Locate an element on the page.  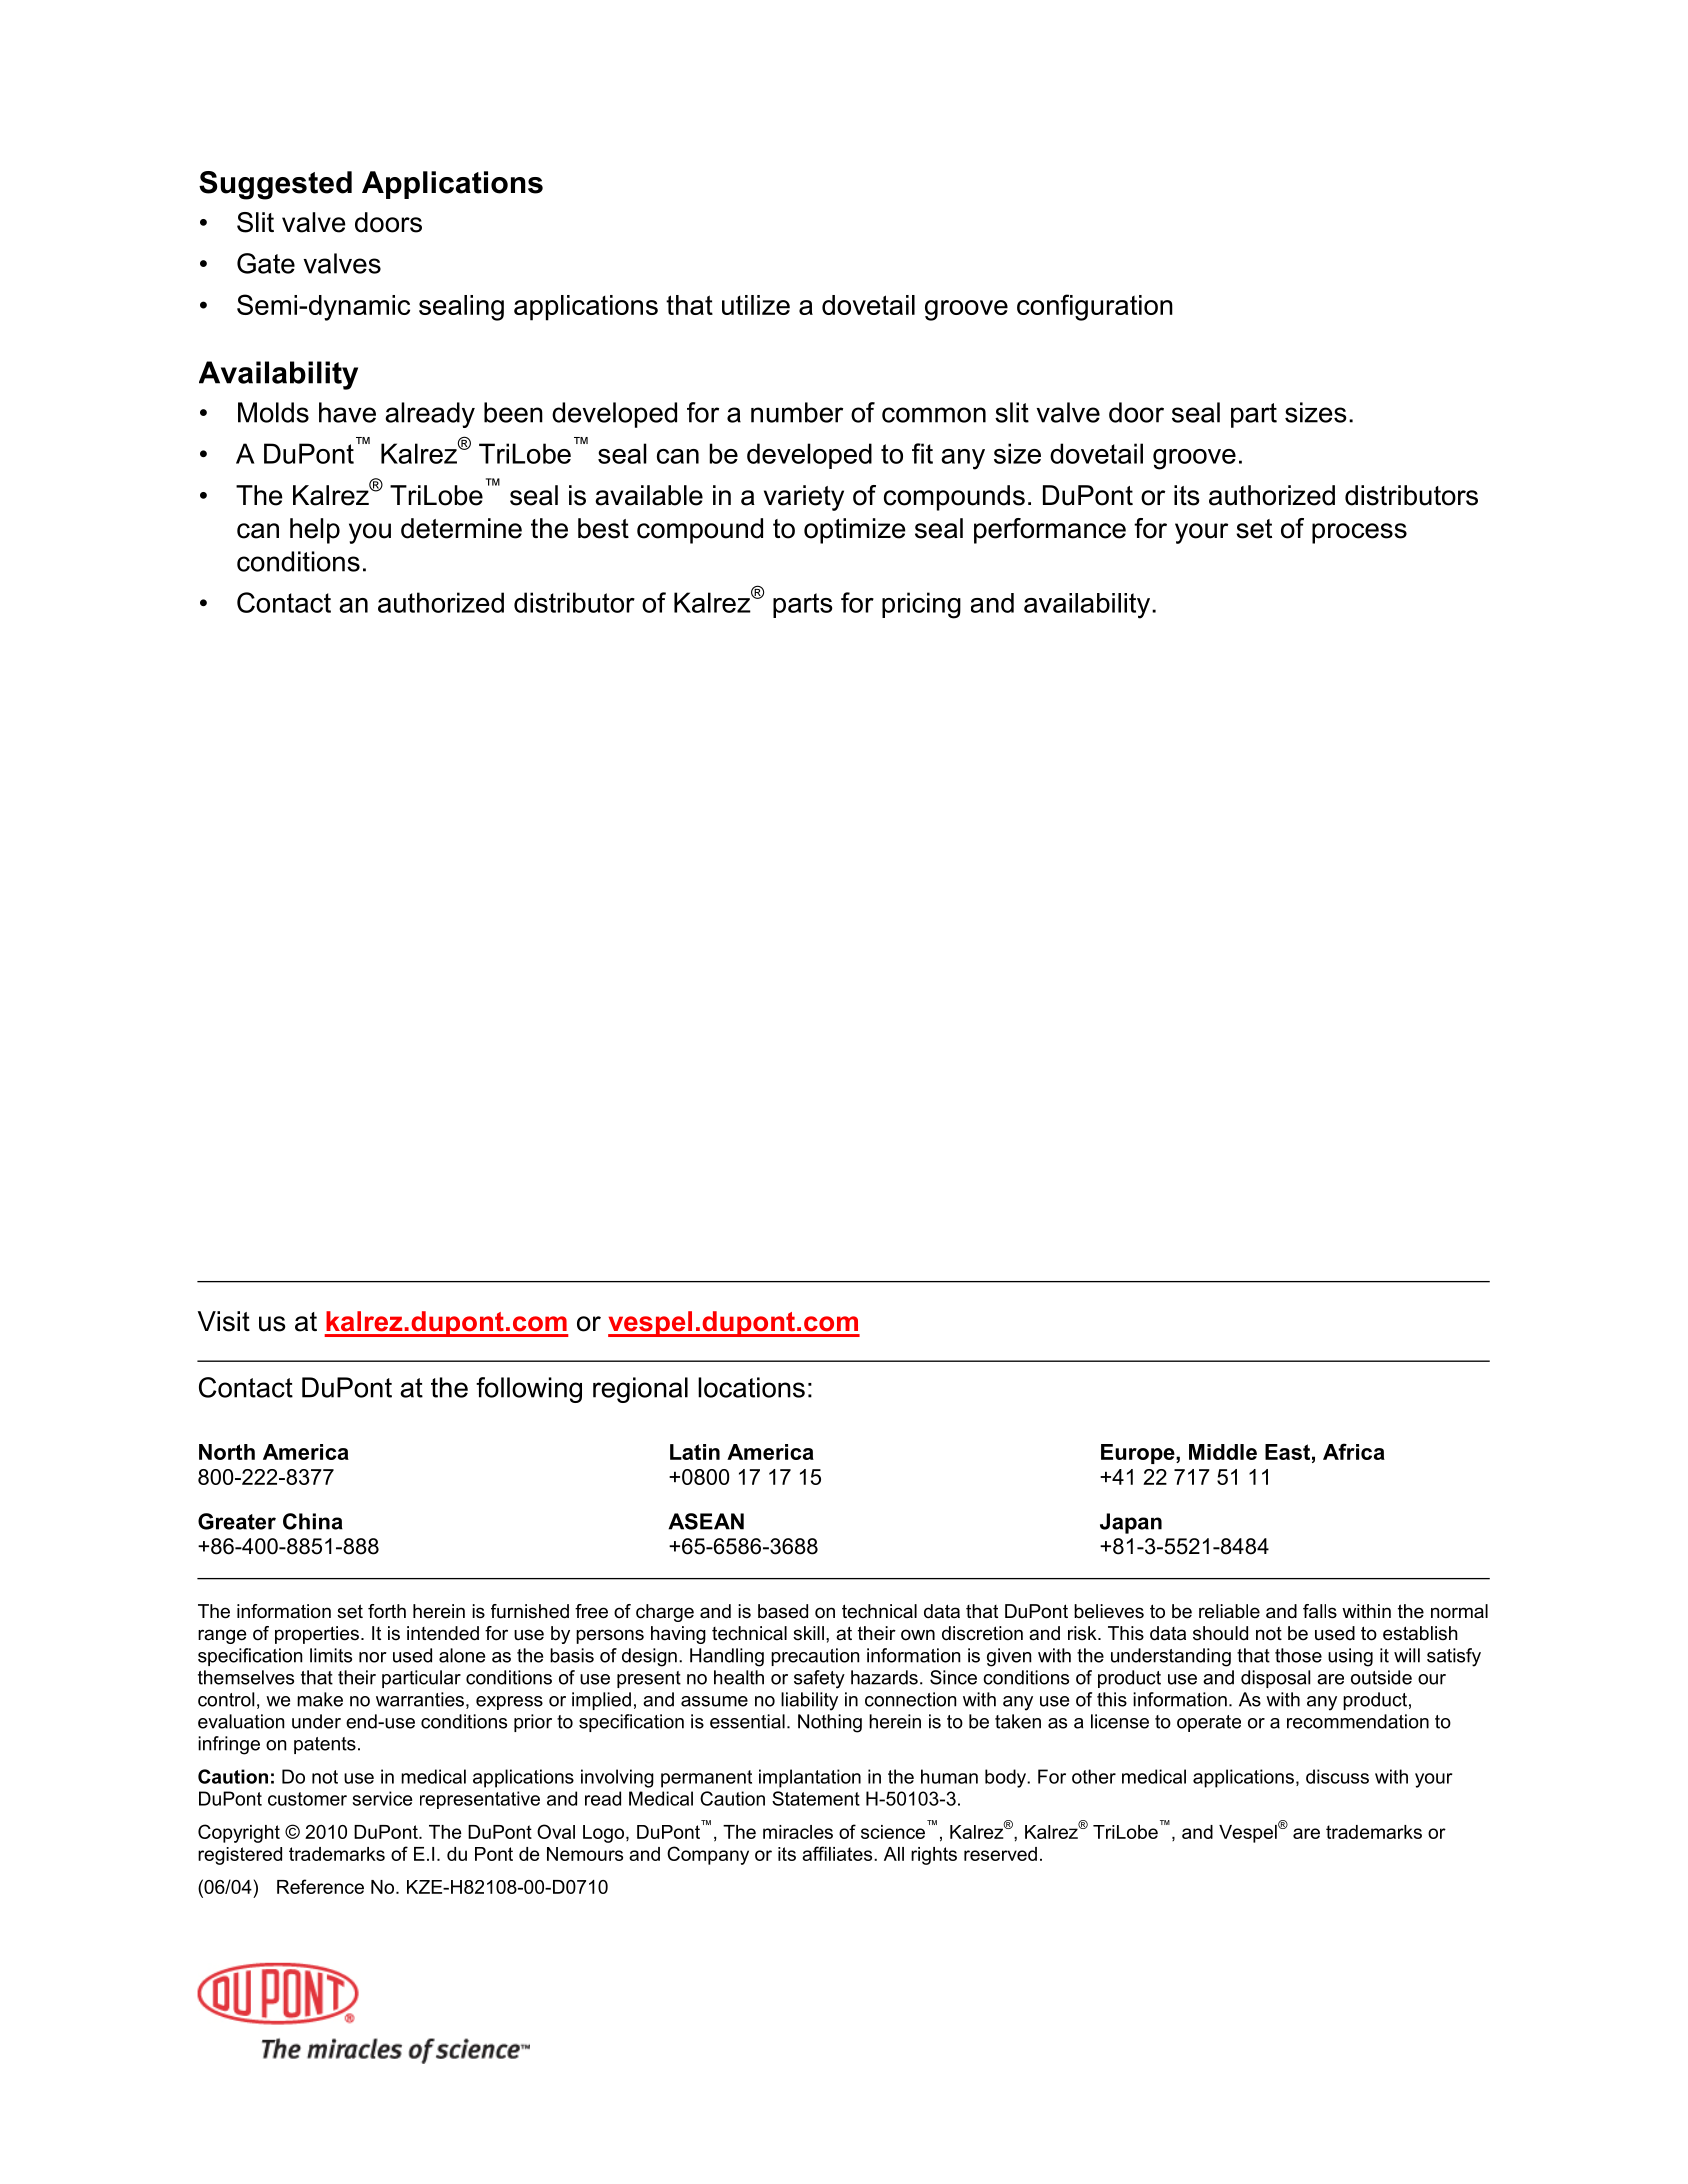
Gate is located at coordinates (266, 263).
